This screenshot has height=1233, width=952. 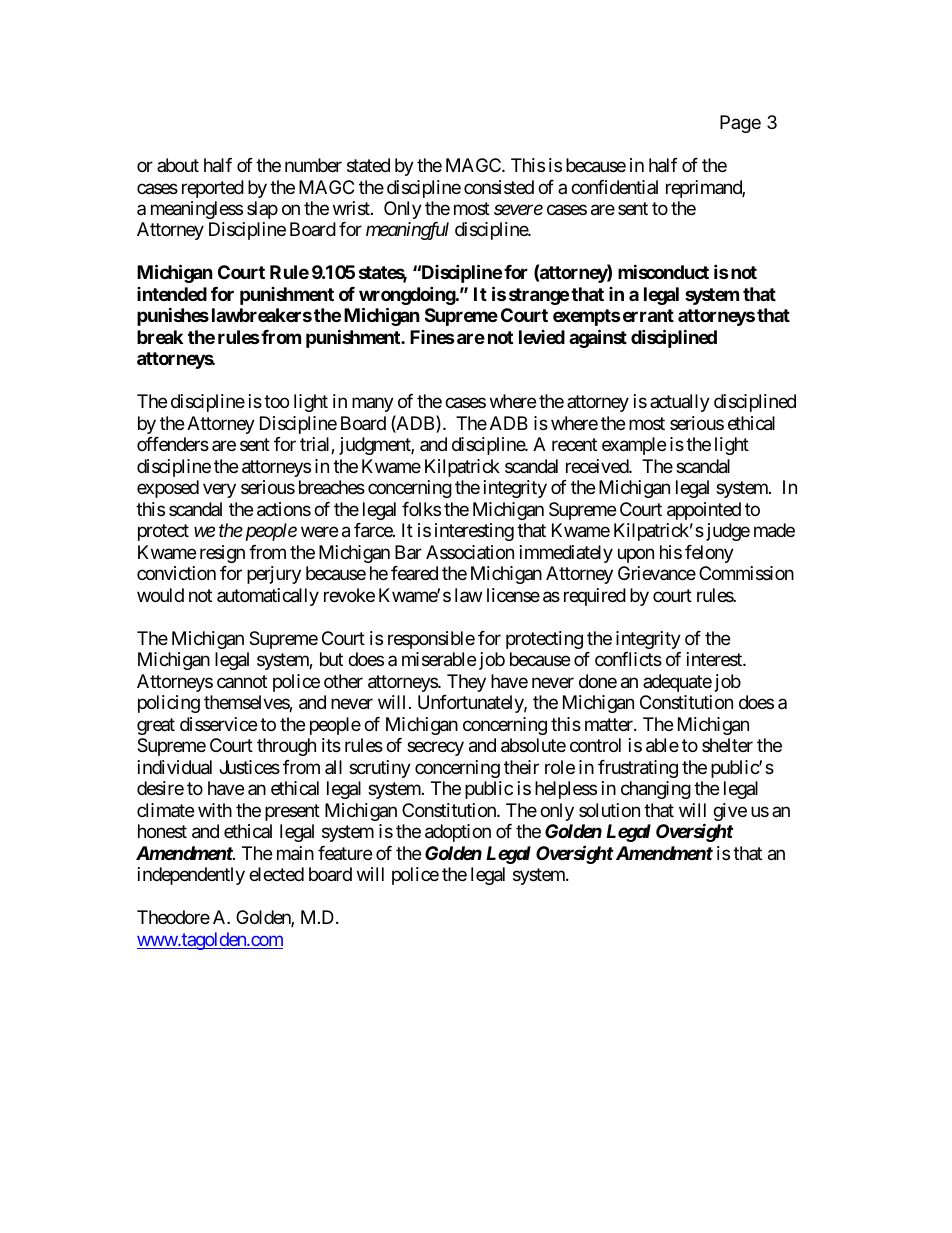 I want to click on consisted, so click(x=499, y=187).
